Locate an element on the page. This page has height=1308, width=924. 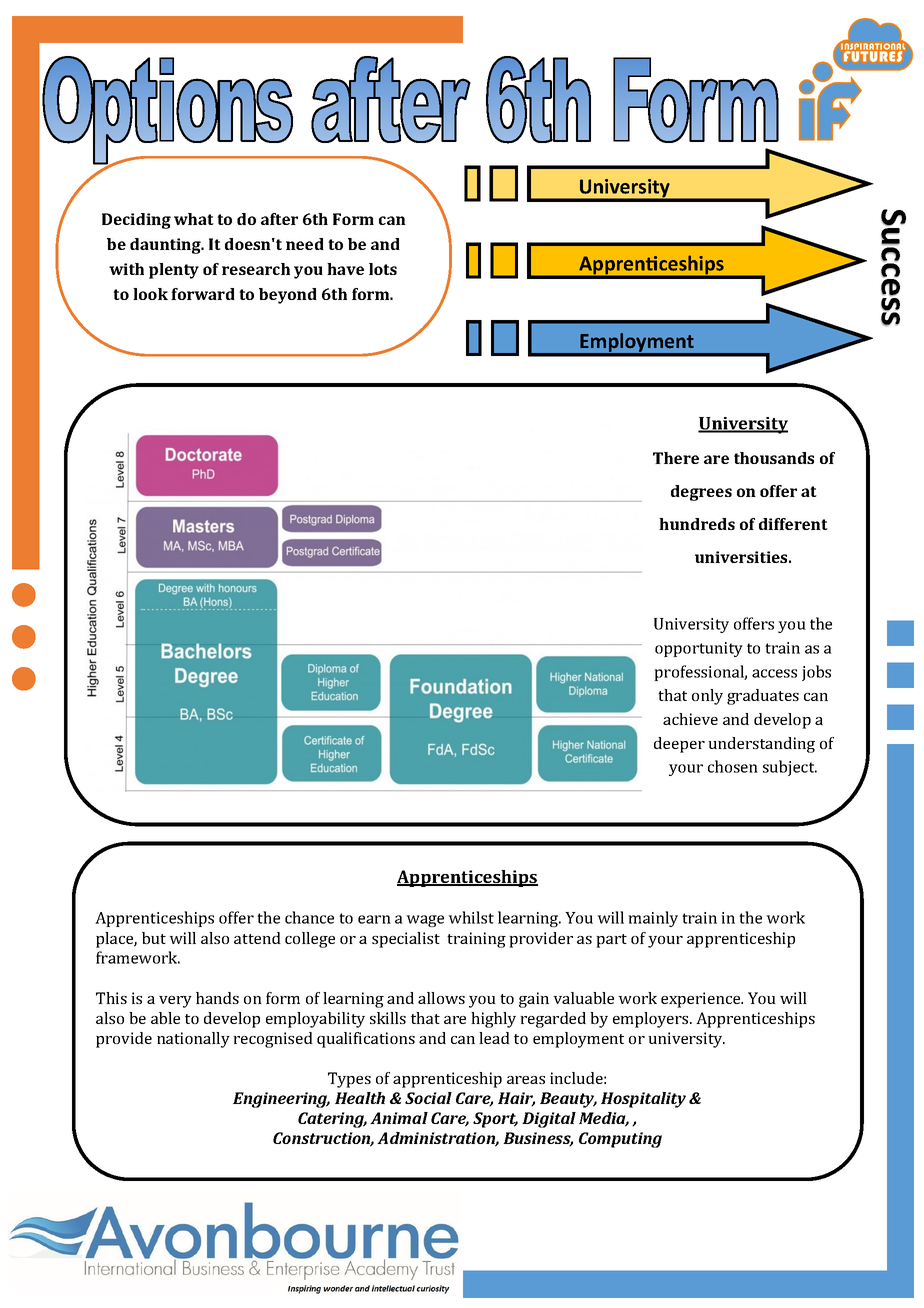
chosen is located at coordinates (733, 766).
